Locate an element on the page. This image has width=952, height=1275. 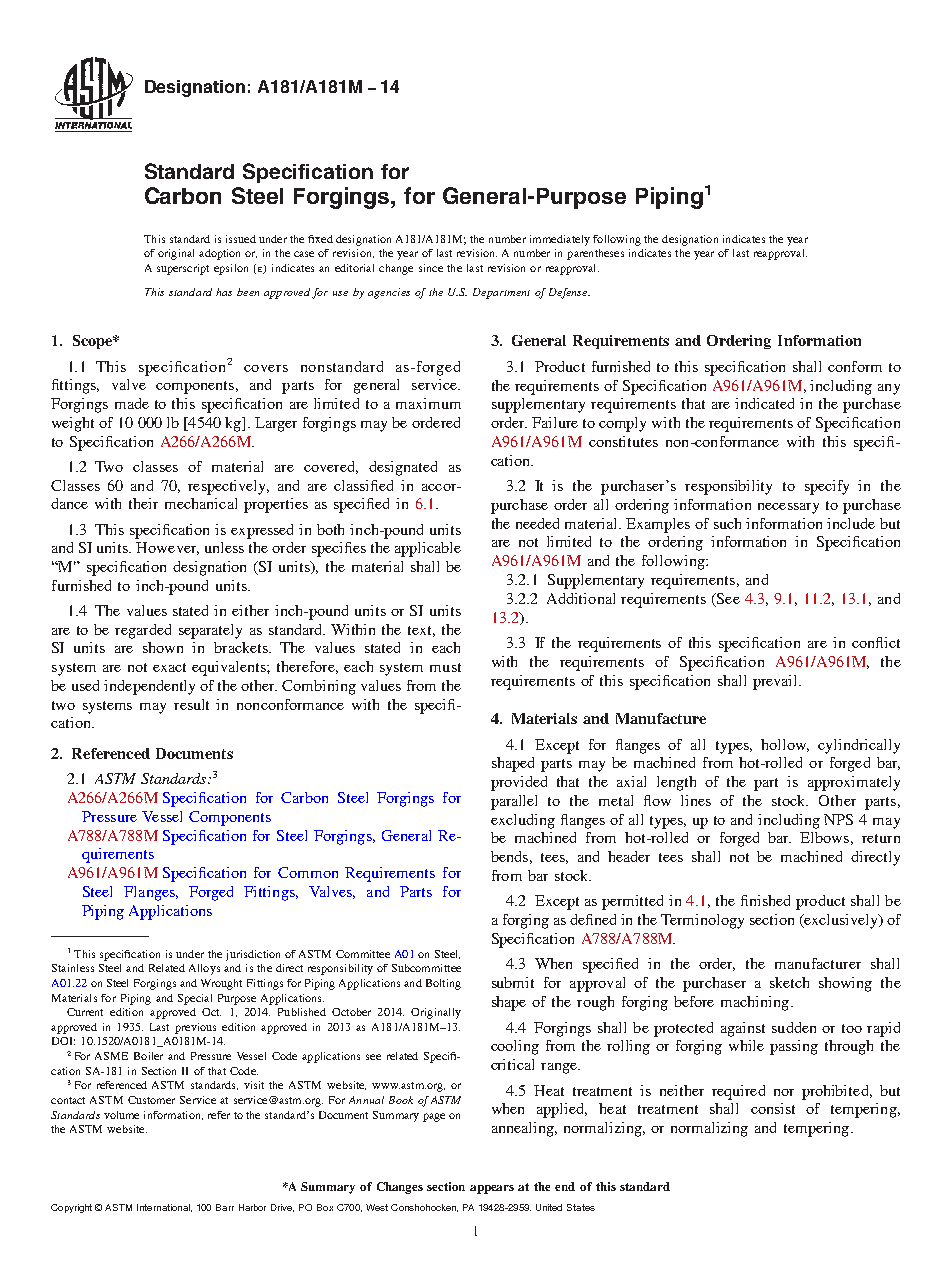
must is located at coordinates (445, 667).
